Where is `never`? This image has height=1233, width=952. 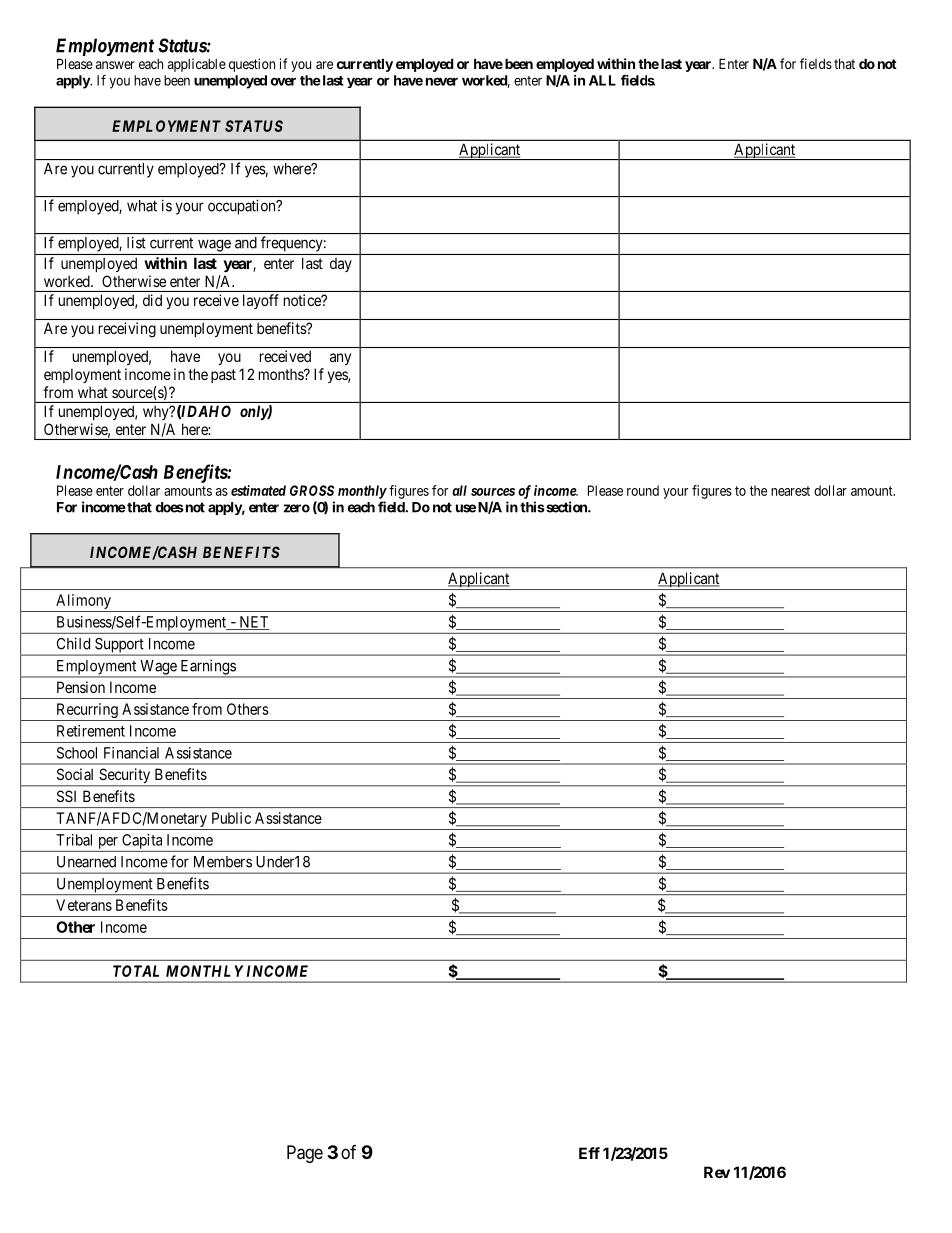 never is located at coordinates (442, 81).
